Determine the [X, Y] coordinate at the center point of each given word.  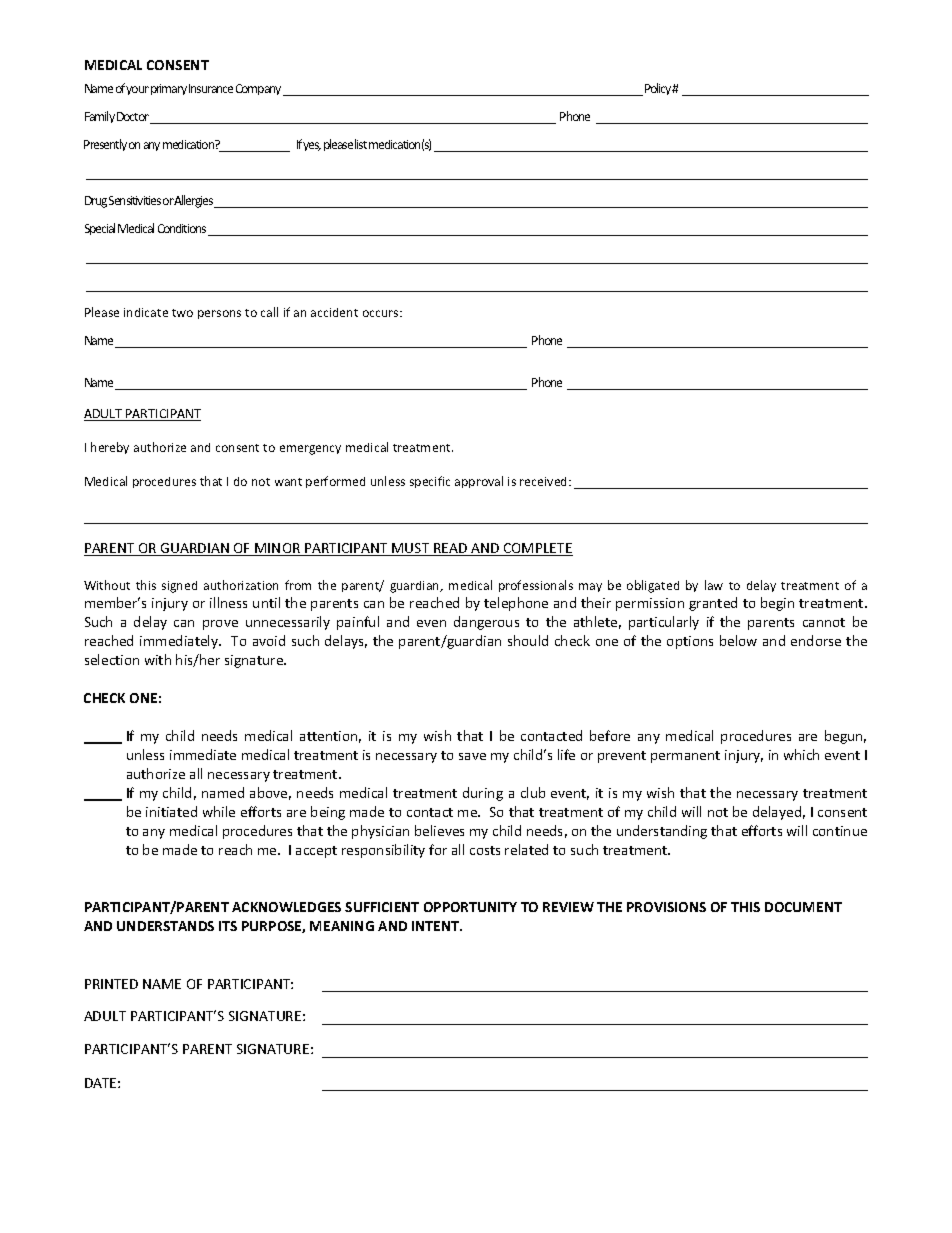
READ [451, 549]
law [714, 585]
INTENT [437, 926]
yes [312, 146]
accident [334, 312]
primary [169, 89]
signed [179, 587]
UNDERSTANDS [165, 926]
